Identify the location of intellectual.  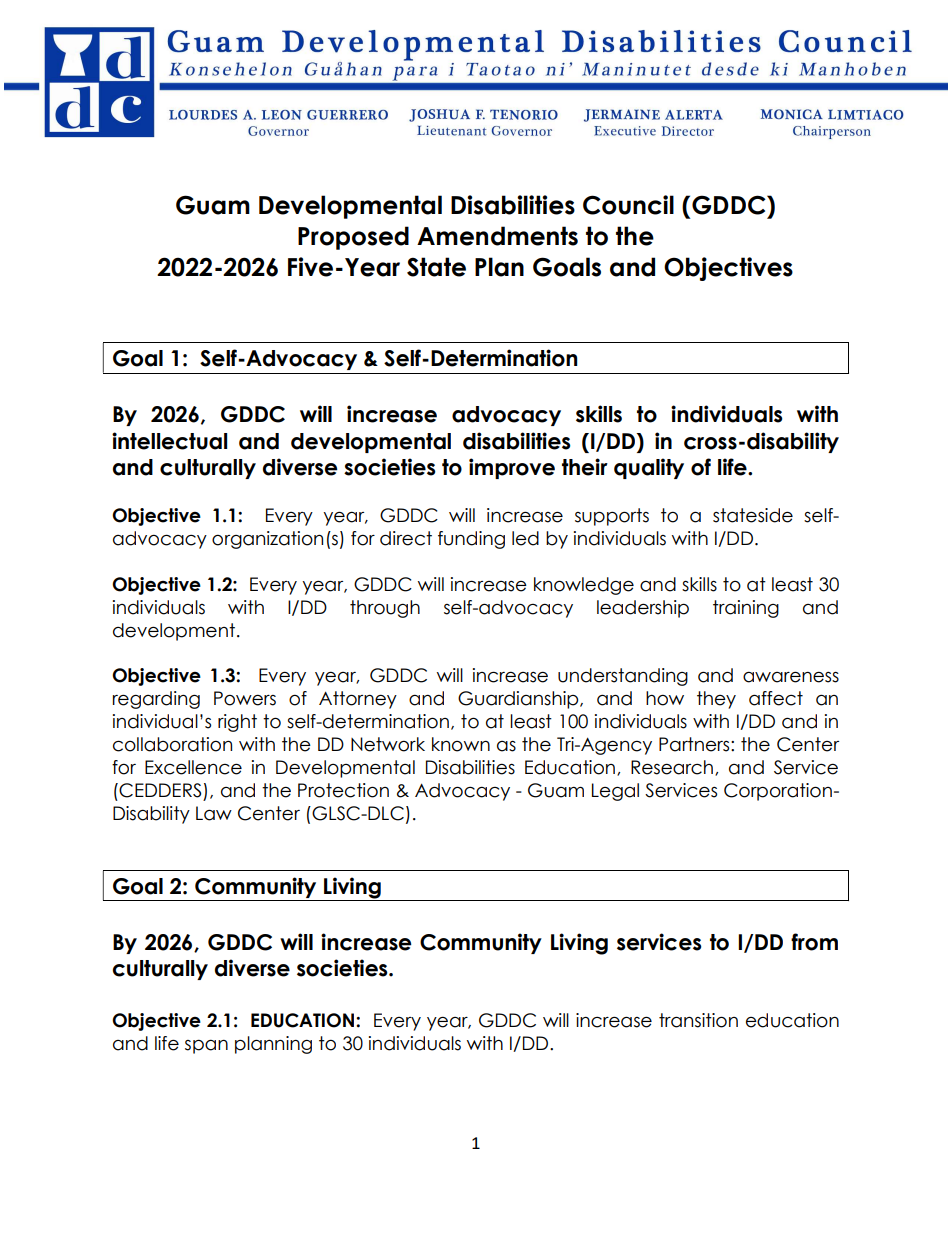
(169, 441).
